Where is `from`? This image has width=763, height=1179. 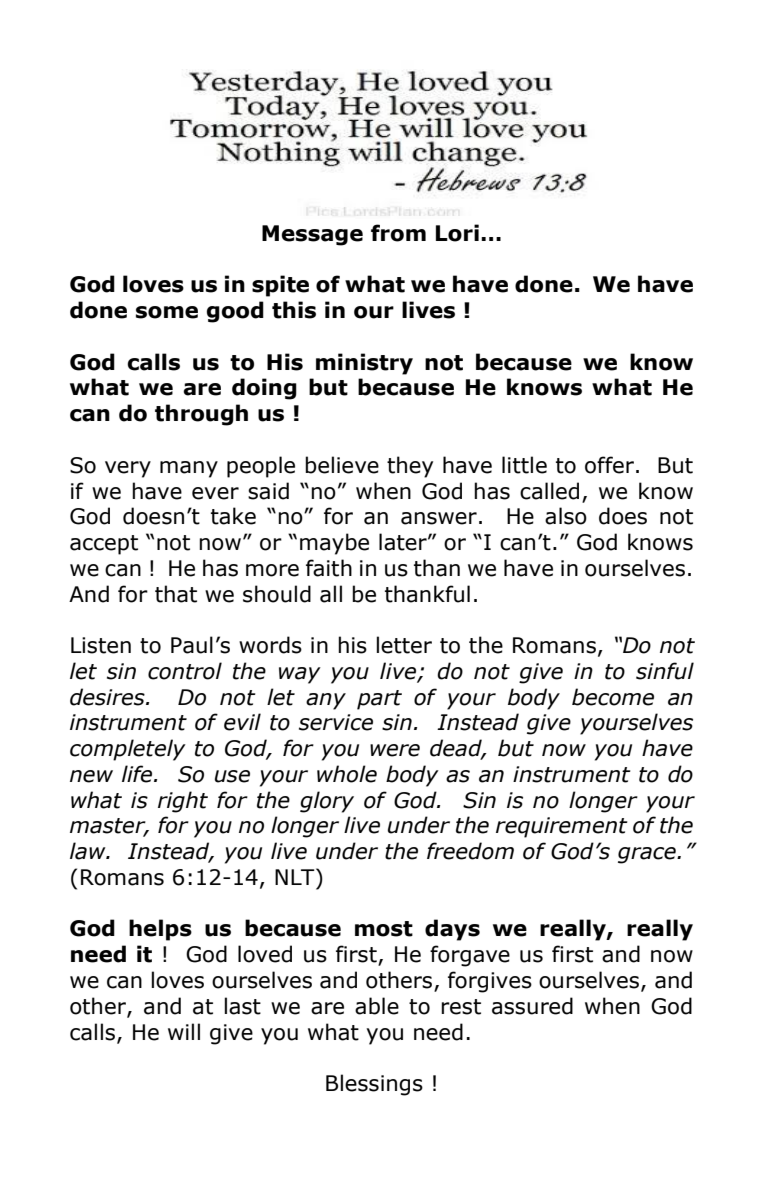
from is located at coordinates (398, 233).
